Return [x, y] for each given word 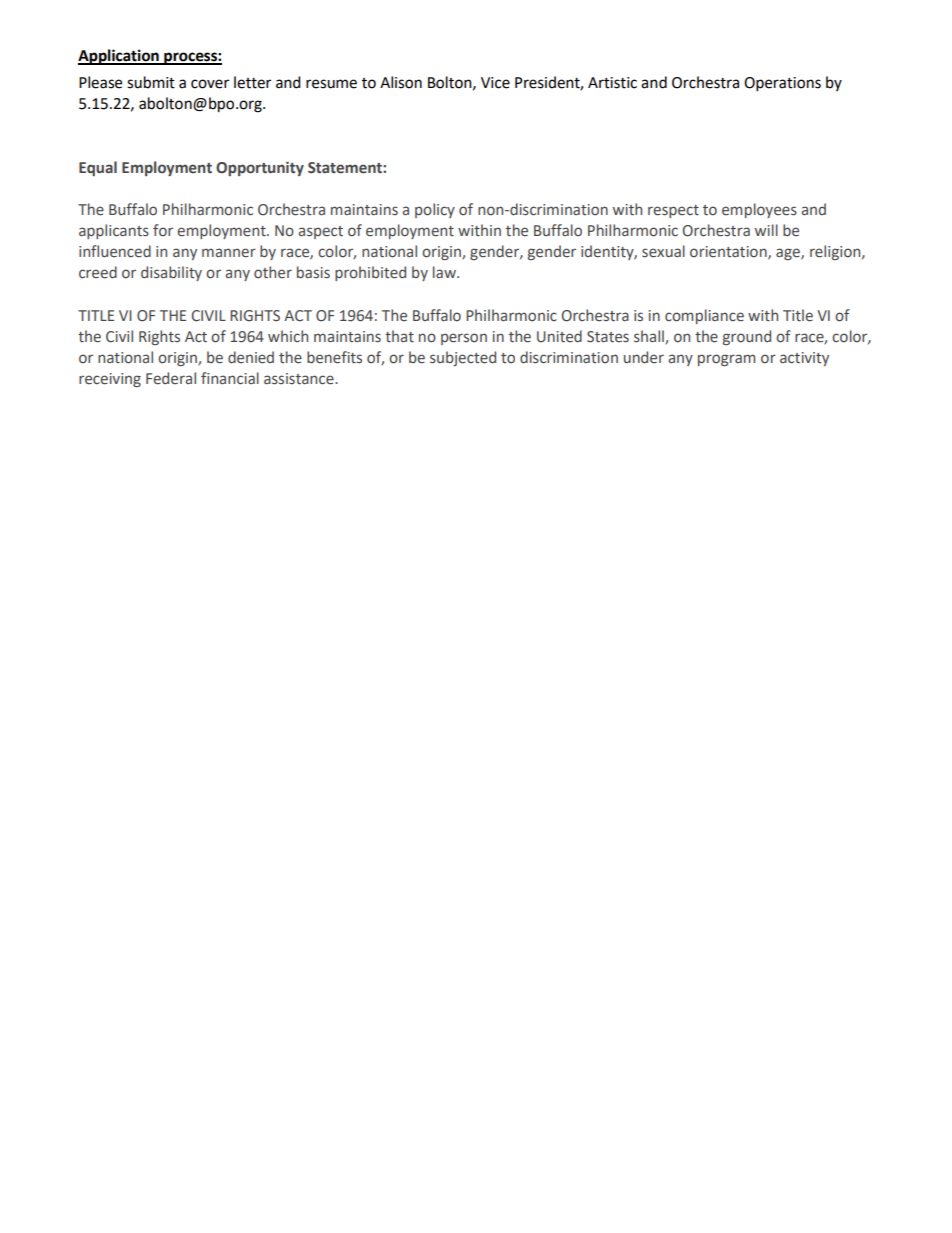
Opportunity [260, 168]
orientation [729, 253]
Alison [401, 82]
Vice [495, 83]
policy [435, 210]
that [399, 336]
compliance [704, 316]
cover [210, 84]
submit [151, 82]
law [445, 272]
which [288, 336]
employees [759, 210]
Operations [782, 84]
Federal [171, 378]
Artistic [612, 83]
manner [229, 253]
